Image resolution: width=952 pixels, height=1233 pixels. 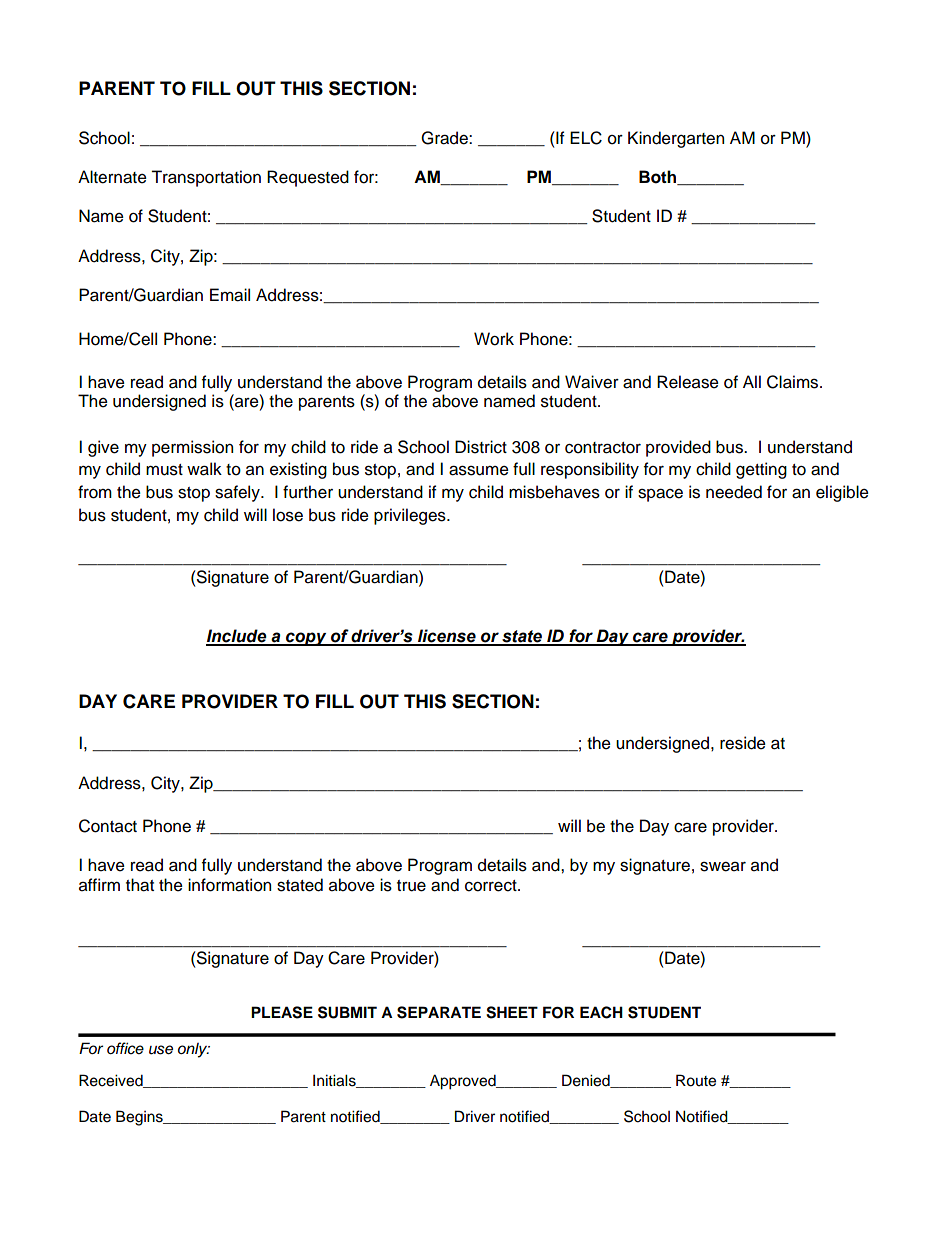 What do you see at coordinates (676, 139) in the page?
I see `Kindergarten` at bounding box center [676, 139].
